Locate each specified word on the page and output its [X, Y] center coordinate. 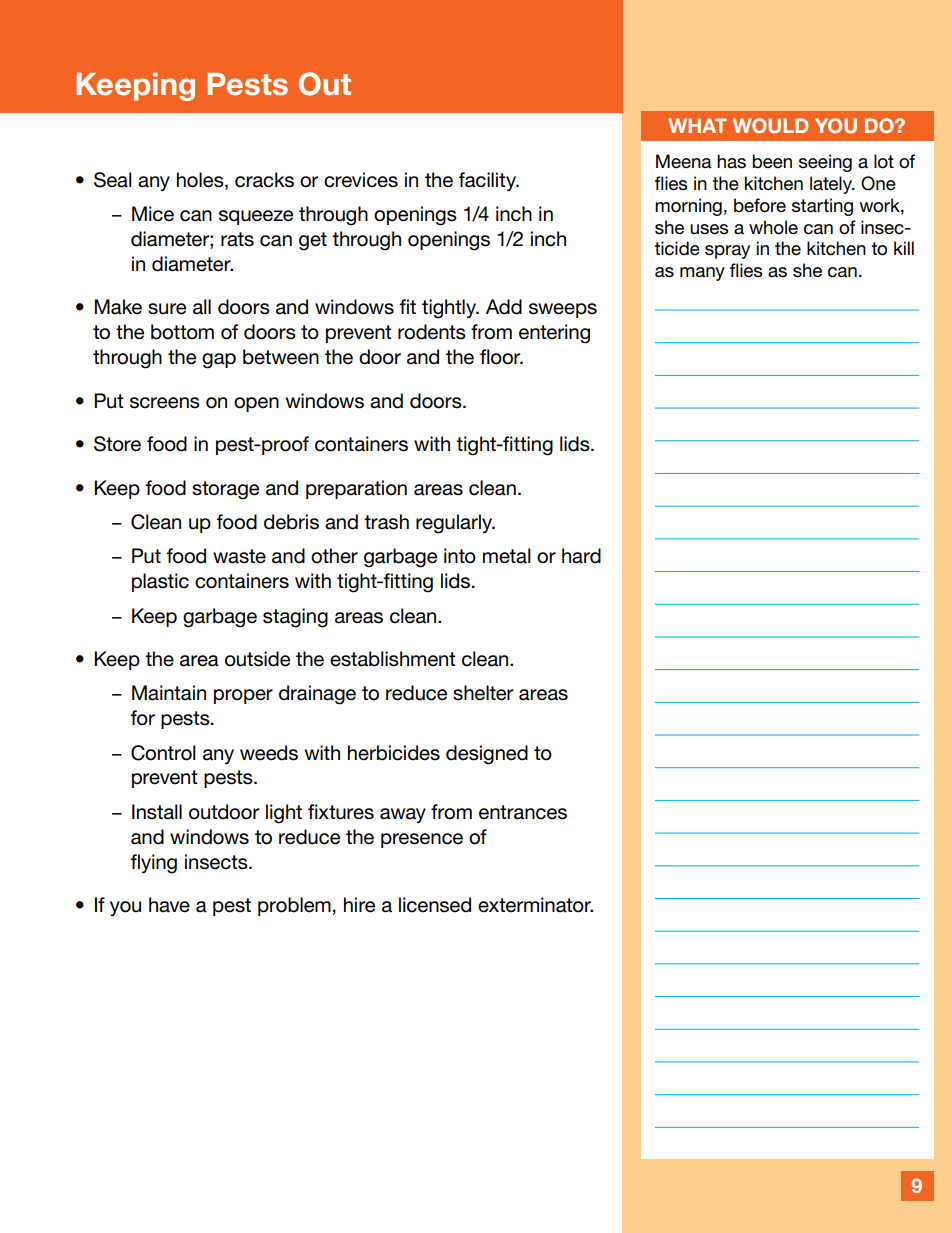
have [169, 905]
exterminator [535, 905]
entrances [523, 812]
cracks [264, 180]
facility [488, 181]
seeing [825, 163]
